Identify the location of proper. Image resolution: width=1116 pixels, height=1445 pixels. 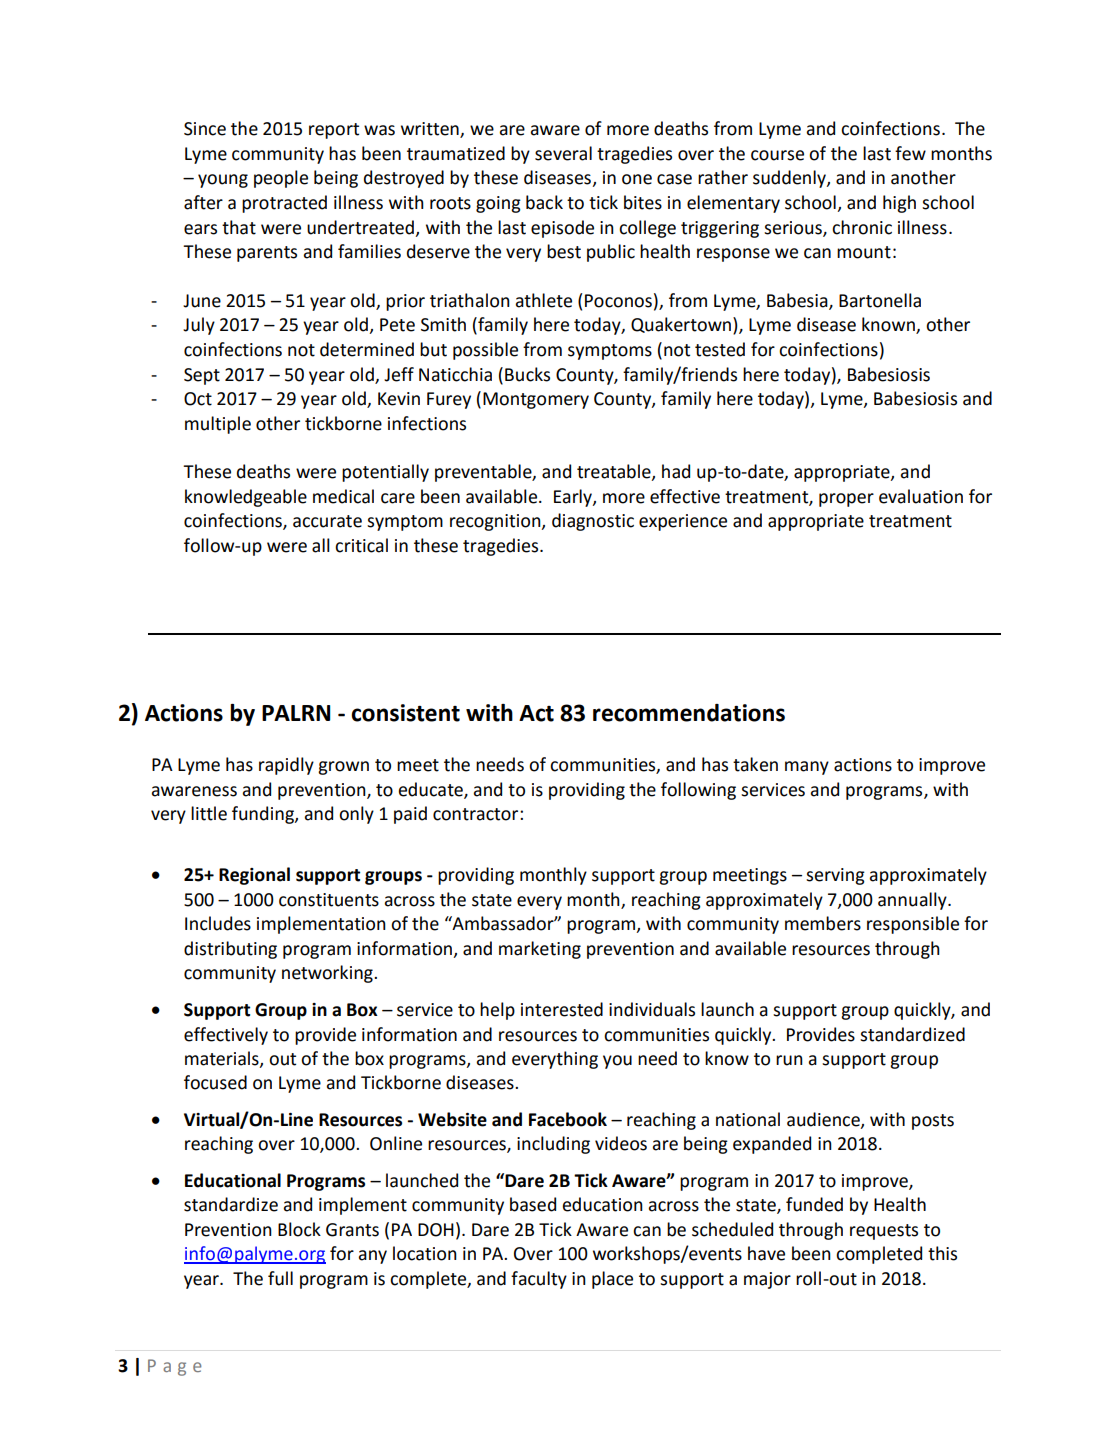
(846, 500).
